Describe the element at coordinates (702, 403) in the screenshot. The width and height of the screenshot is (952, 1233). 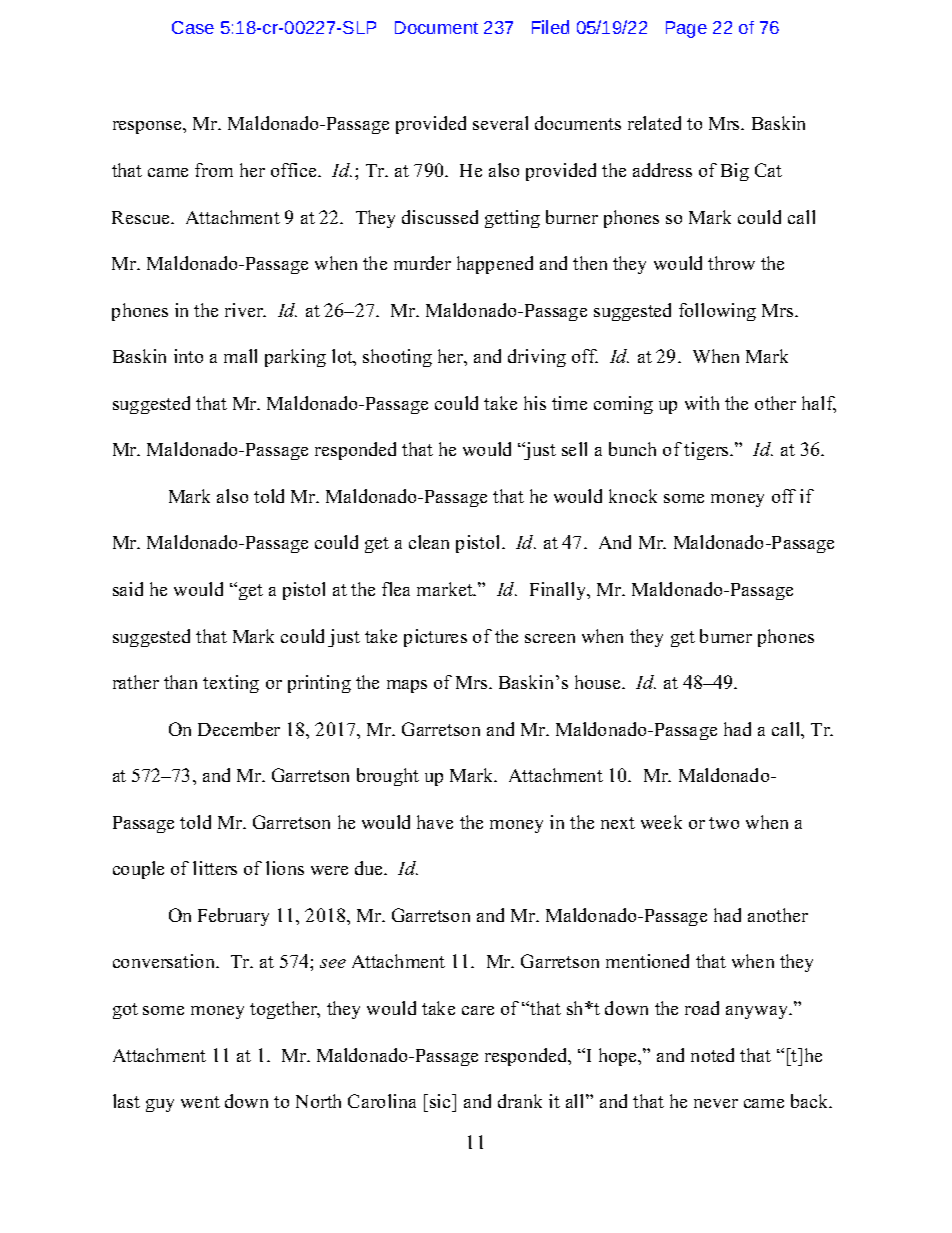
I see `with` at that location.
